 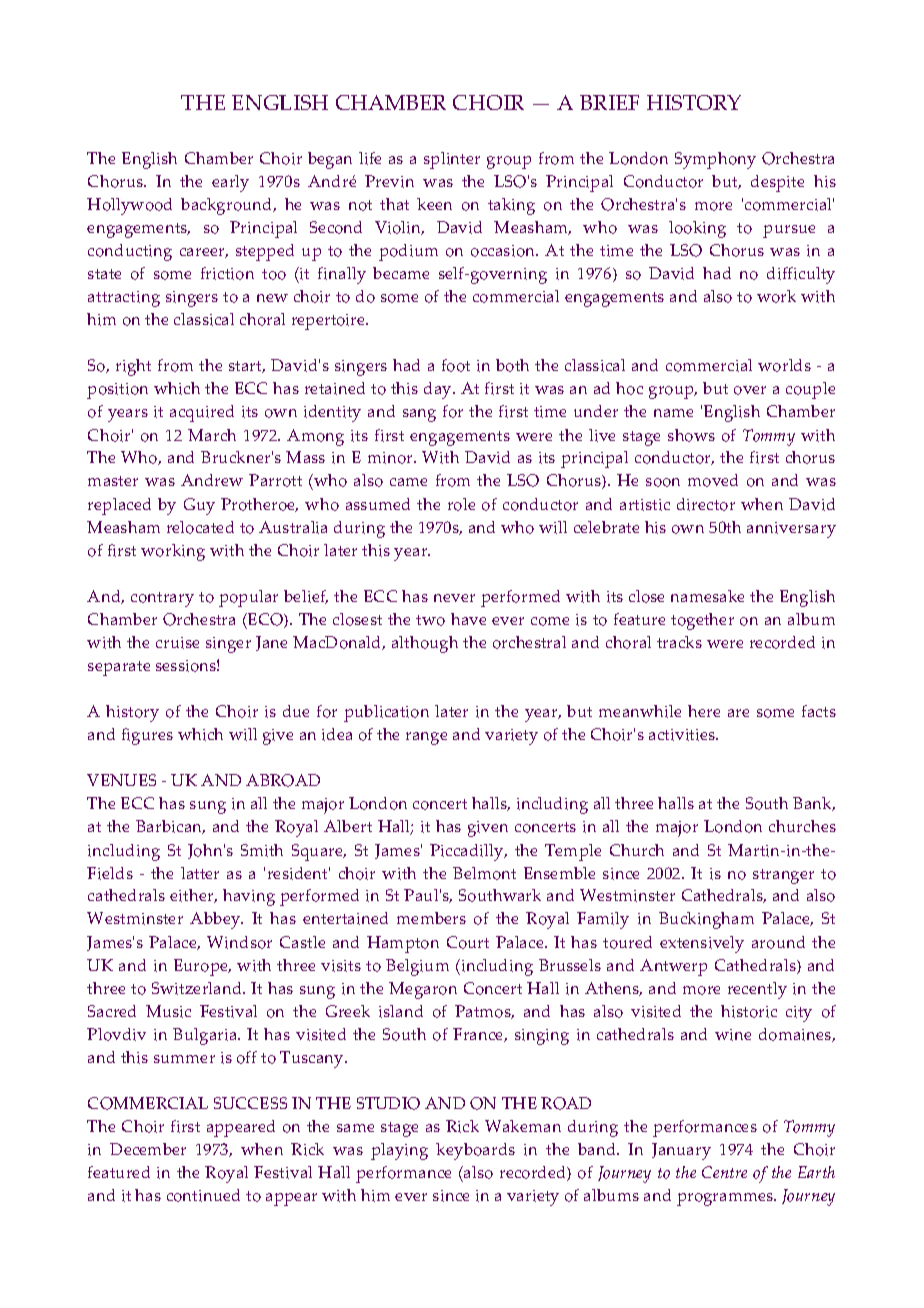 What do you see at coordinates (199, 506) in the document?
I see `Guy` at bounding box center [199, 506].
